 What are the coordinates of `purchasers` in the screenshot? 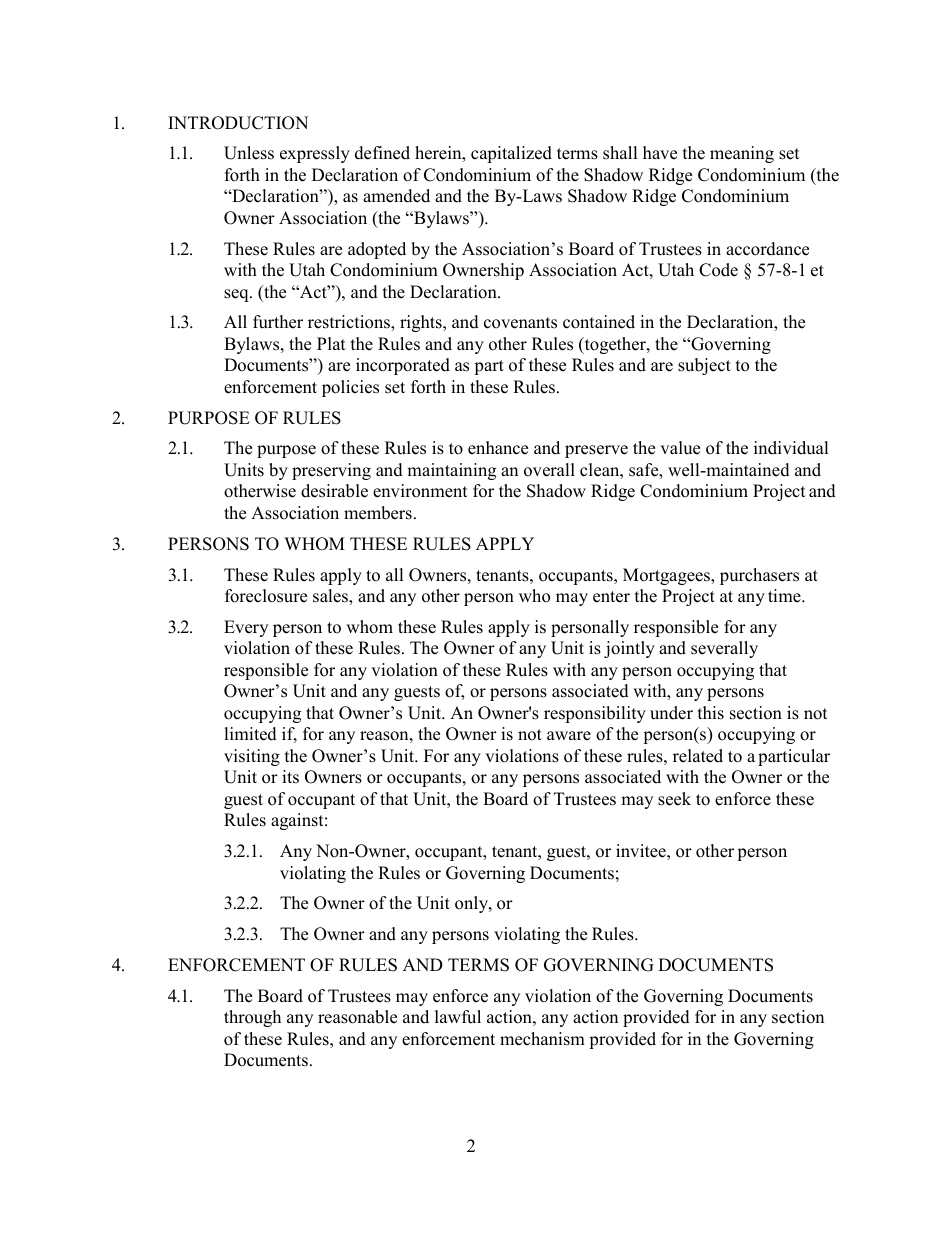 It's located at (759, 576).
